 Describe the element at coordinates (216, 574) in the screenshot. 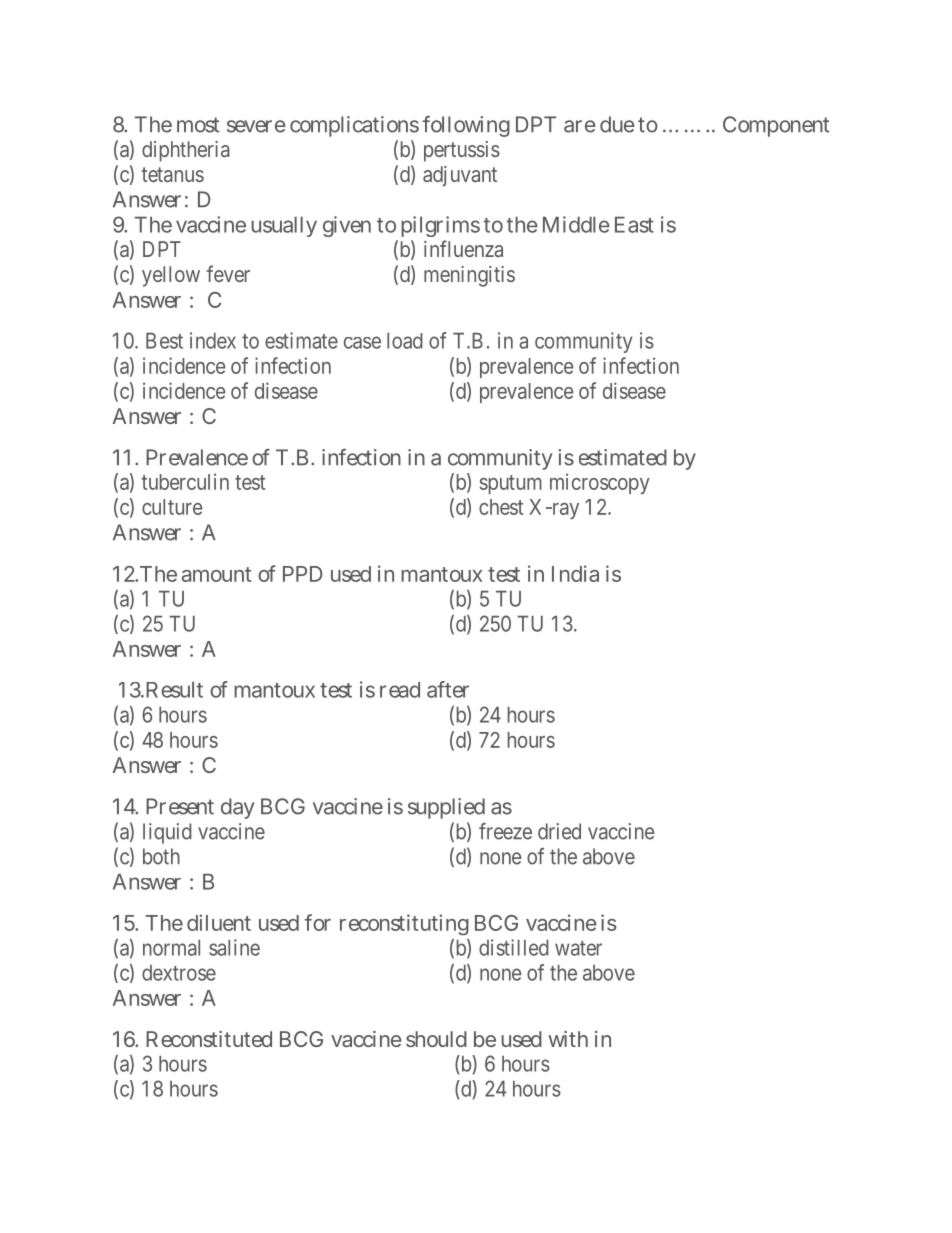

I see `amount` at that location.
